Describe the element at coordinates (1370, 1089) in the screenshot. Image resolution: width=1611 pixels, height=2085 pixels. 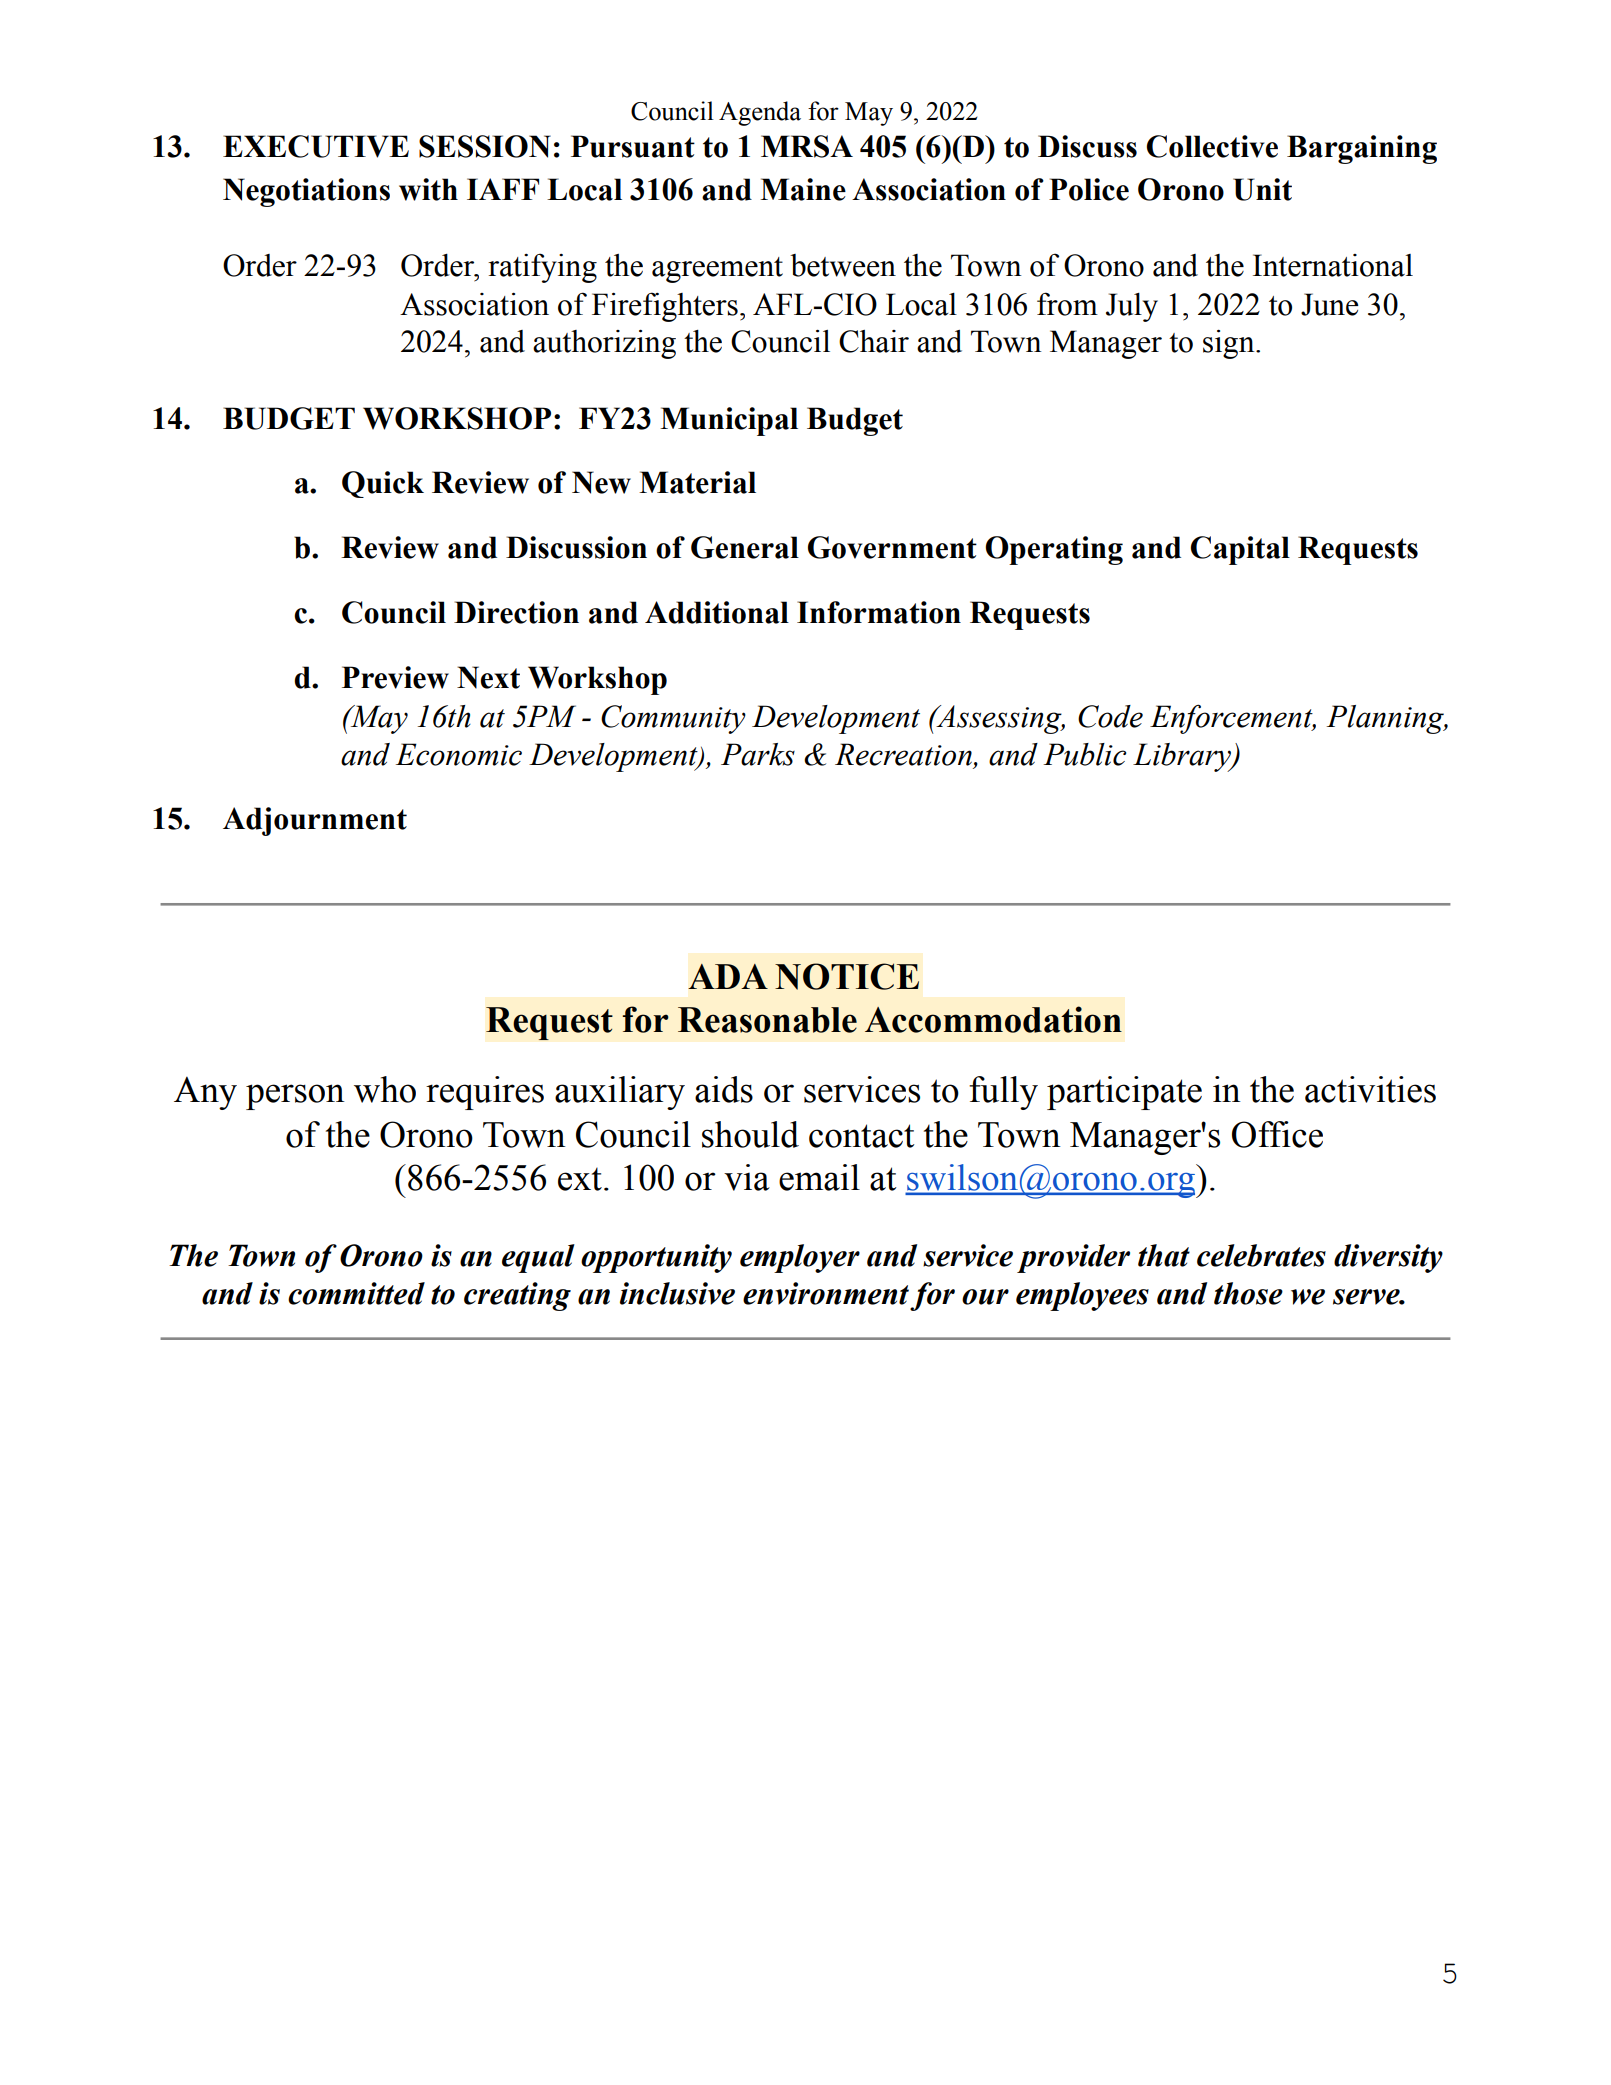
I see `activities` at that location.
